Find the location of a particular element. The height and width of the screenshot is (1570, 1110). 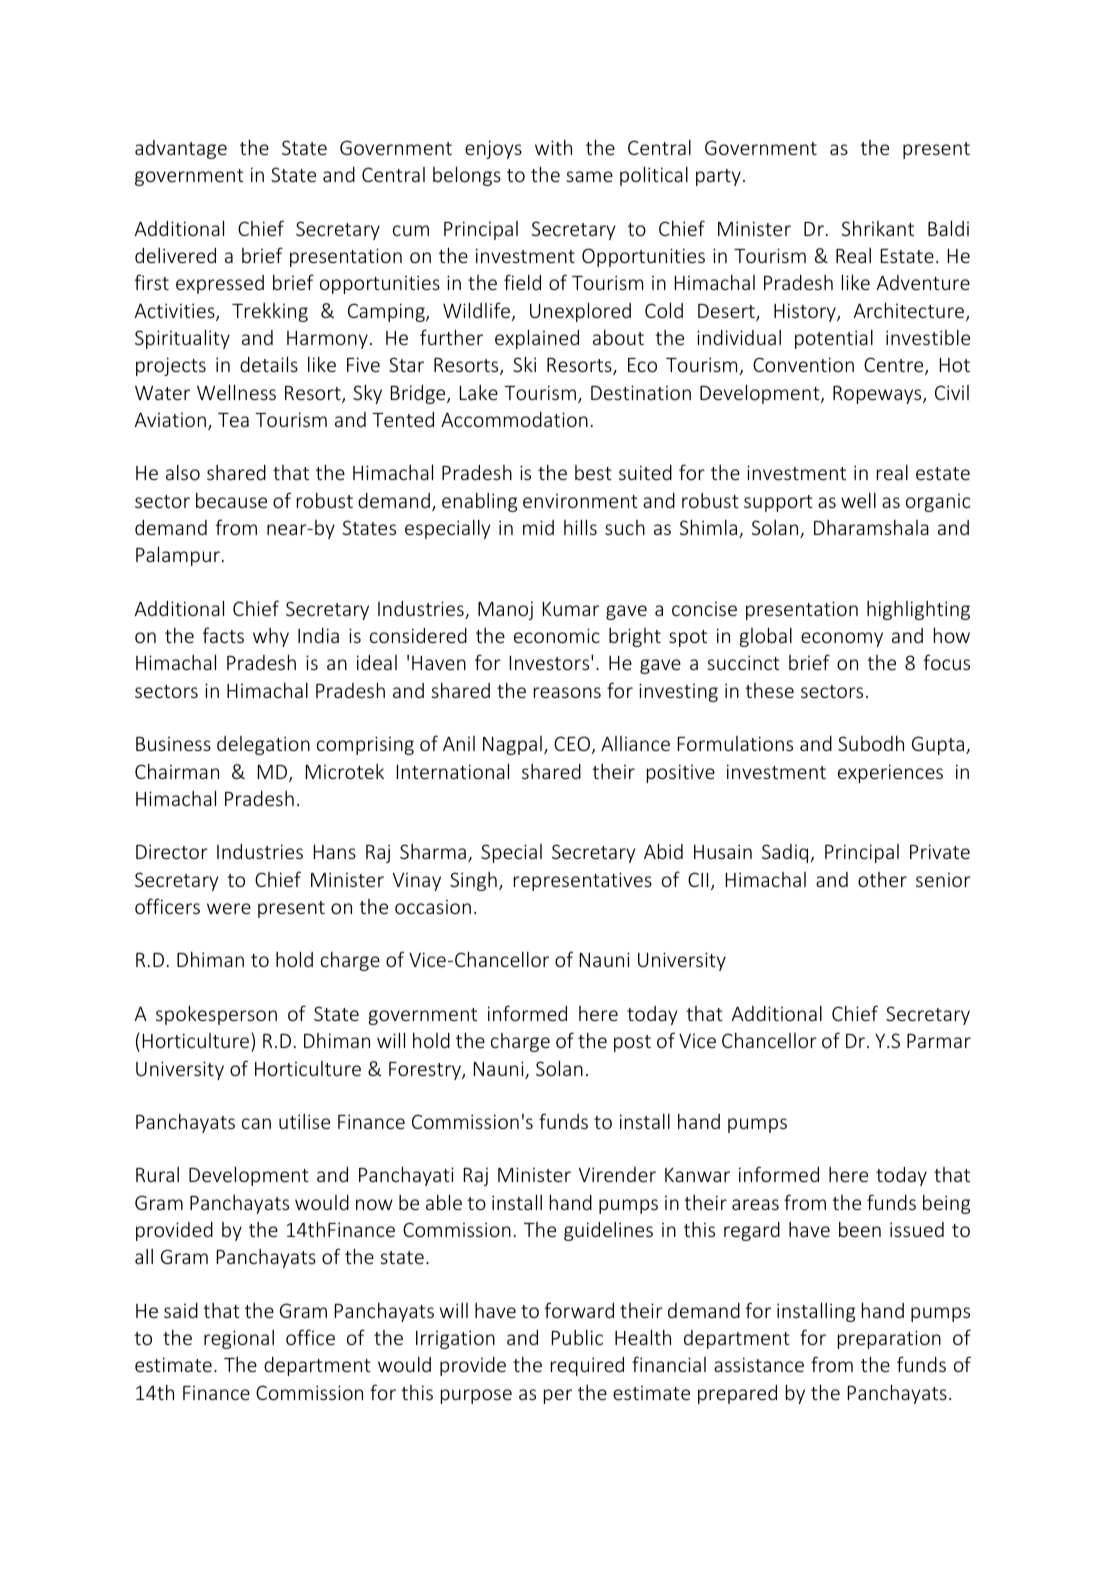

highlighting is located at coordinates (918, 610).
